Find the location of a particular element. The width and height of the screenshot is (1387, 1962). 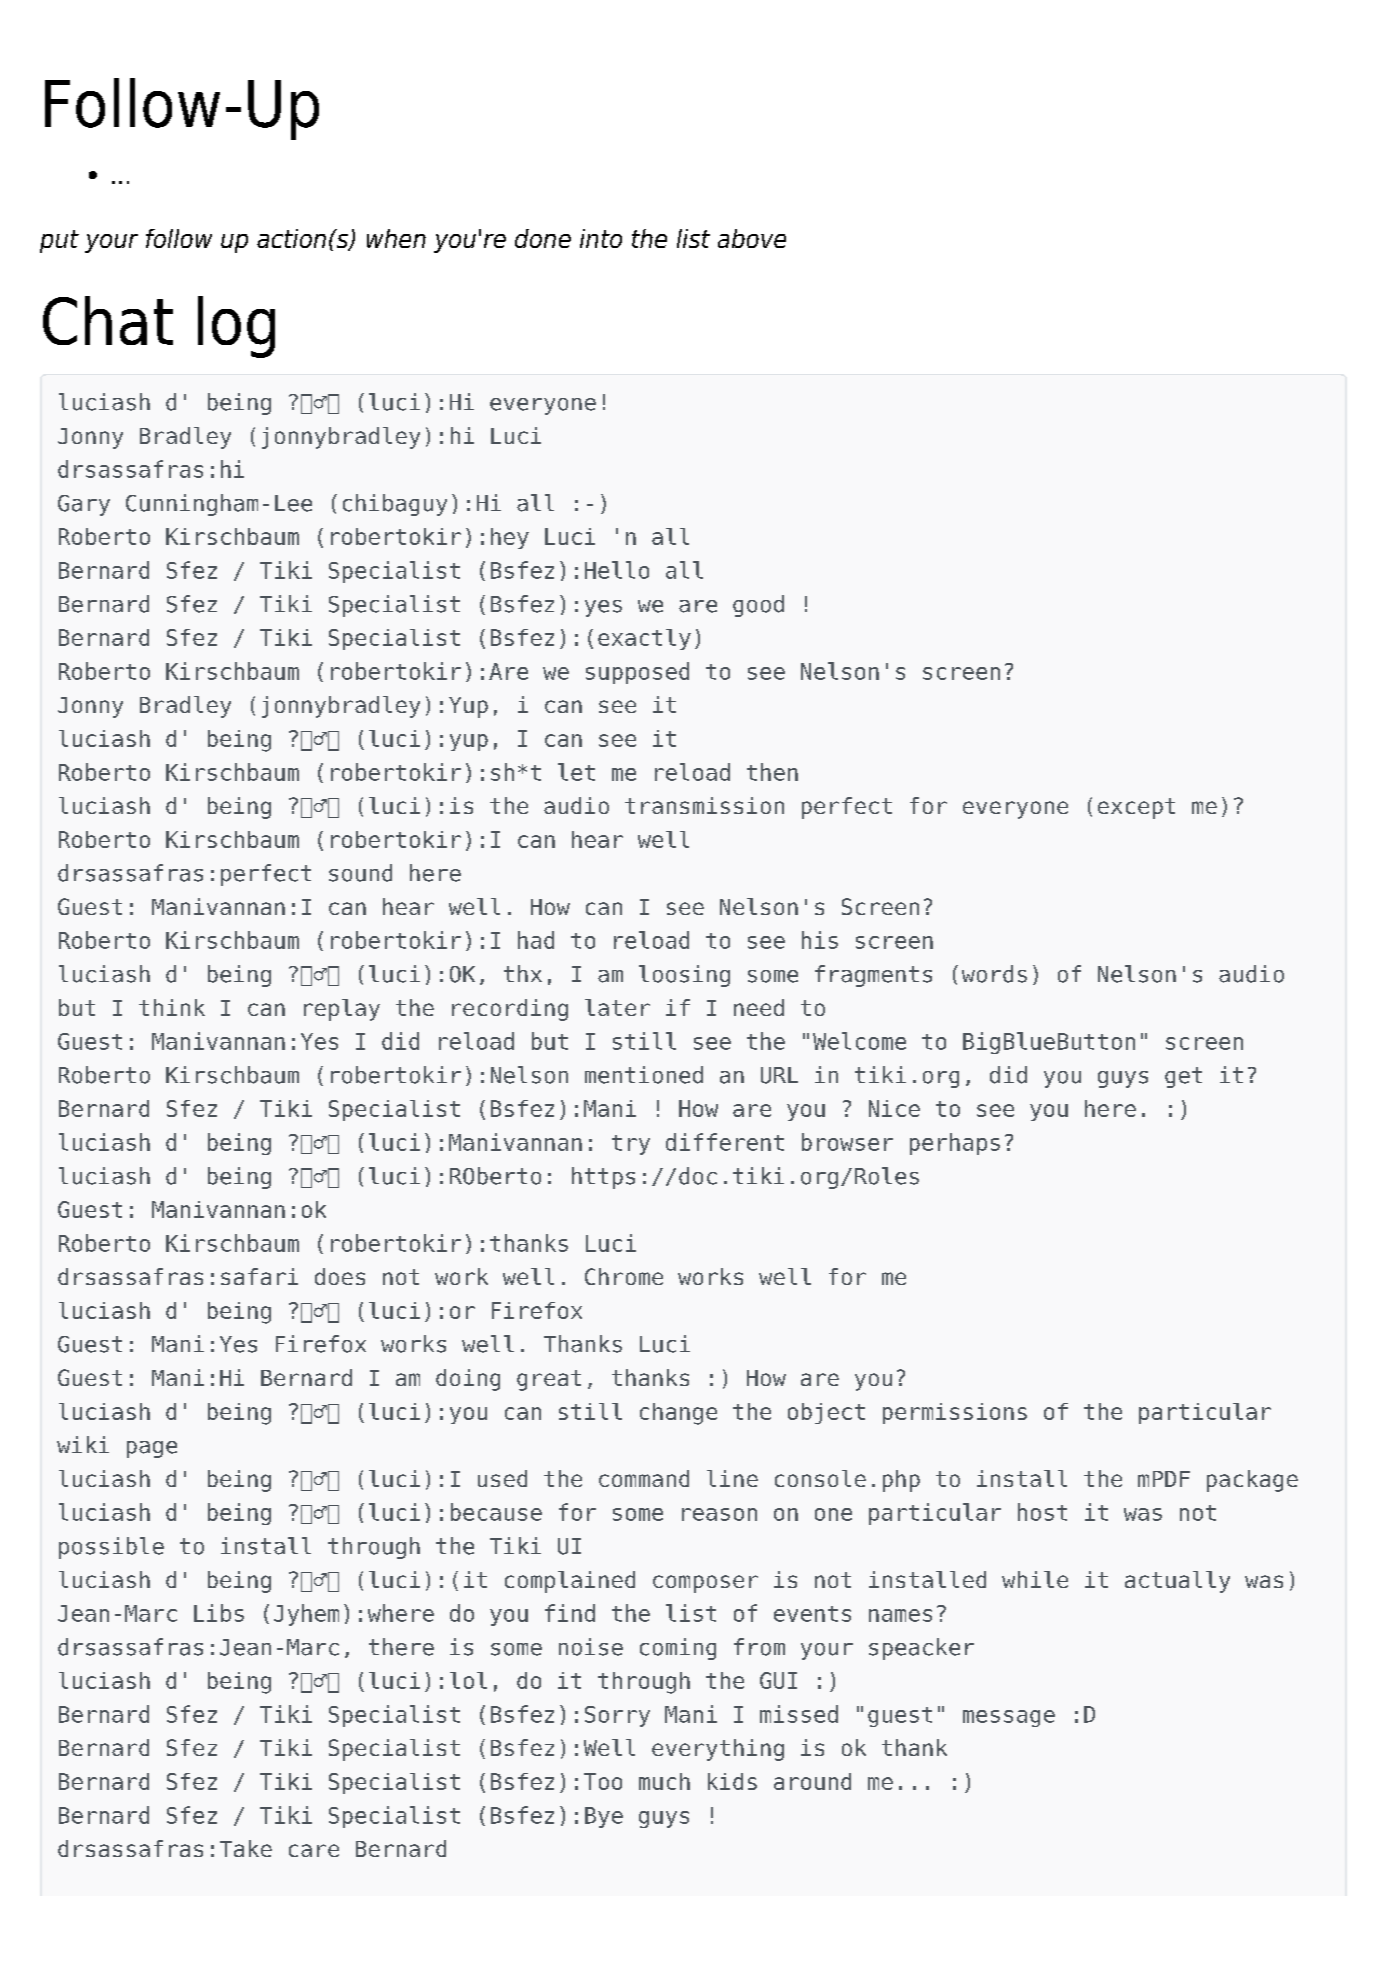

think is located at coordinates (172, 1007).
